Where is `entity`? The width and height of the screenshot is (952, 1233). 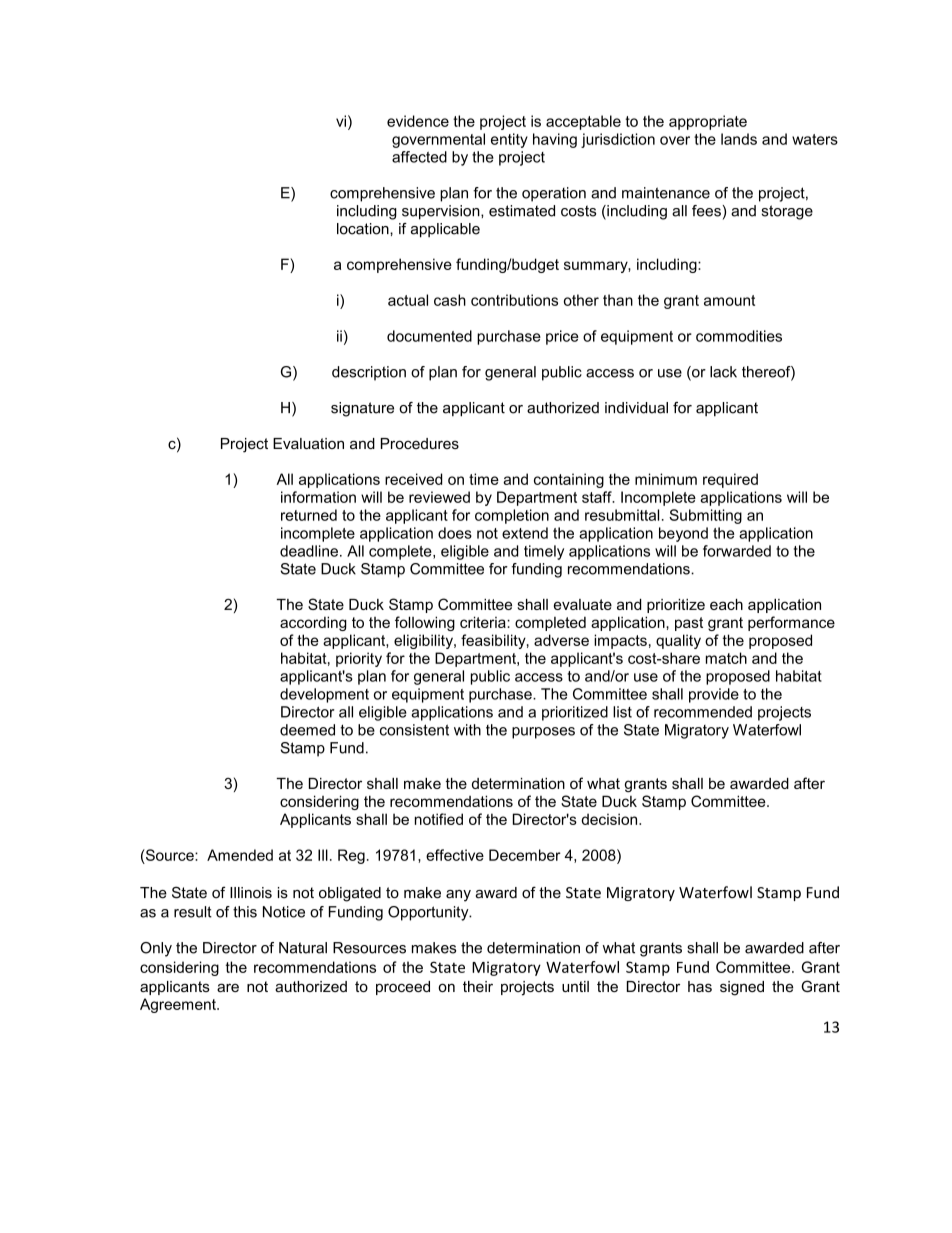
entity is located at coordinates (509, 140).
